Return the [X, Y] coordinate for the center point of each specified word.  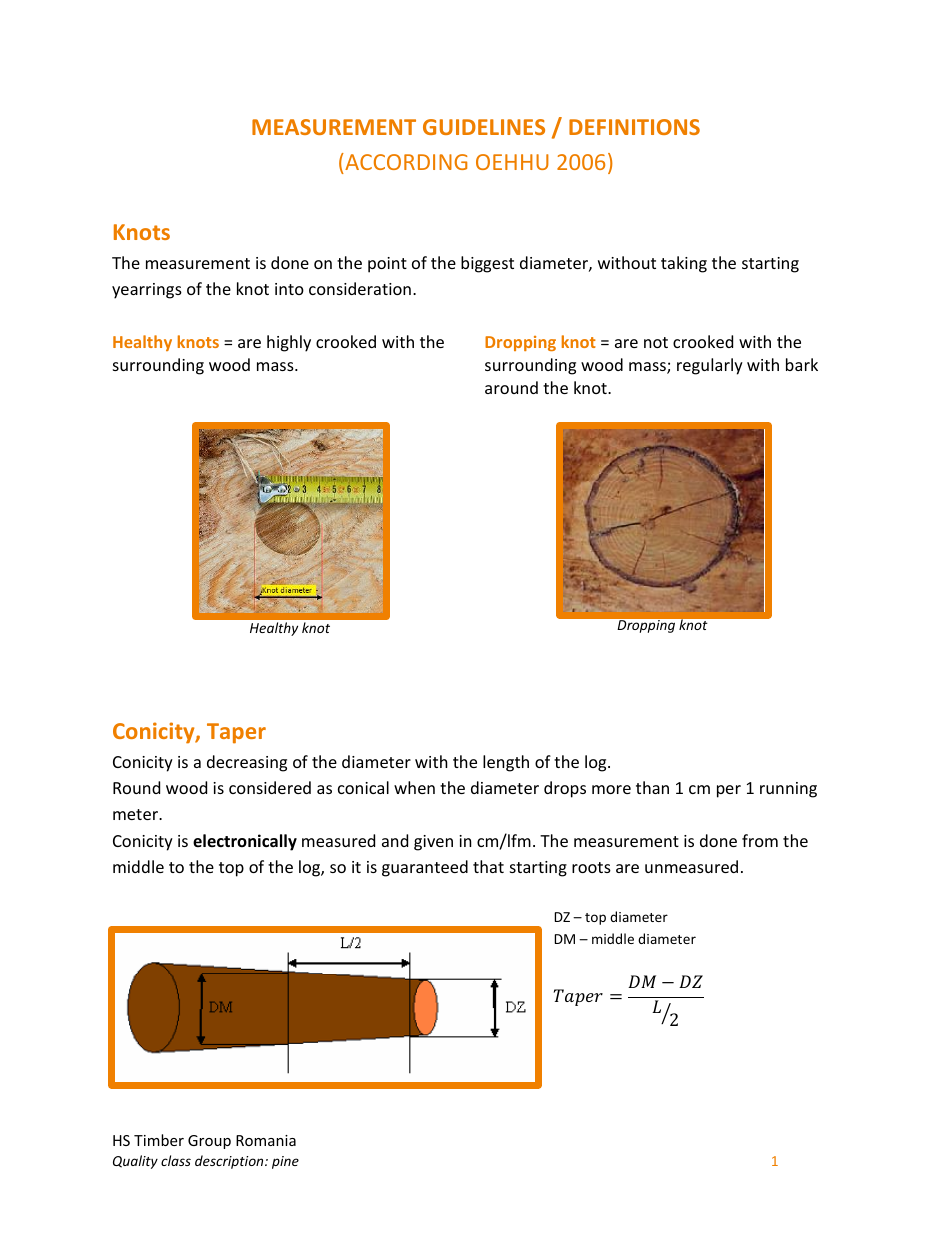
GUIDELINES [484, 127]
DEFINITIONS [634, 127]
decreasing [247, 763]
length [506, 763]
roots [591, 867]
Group [209, 1142]
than [652, 787]
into [289, 289]
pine [285, 1162]
